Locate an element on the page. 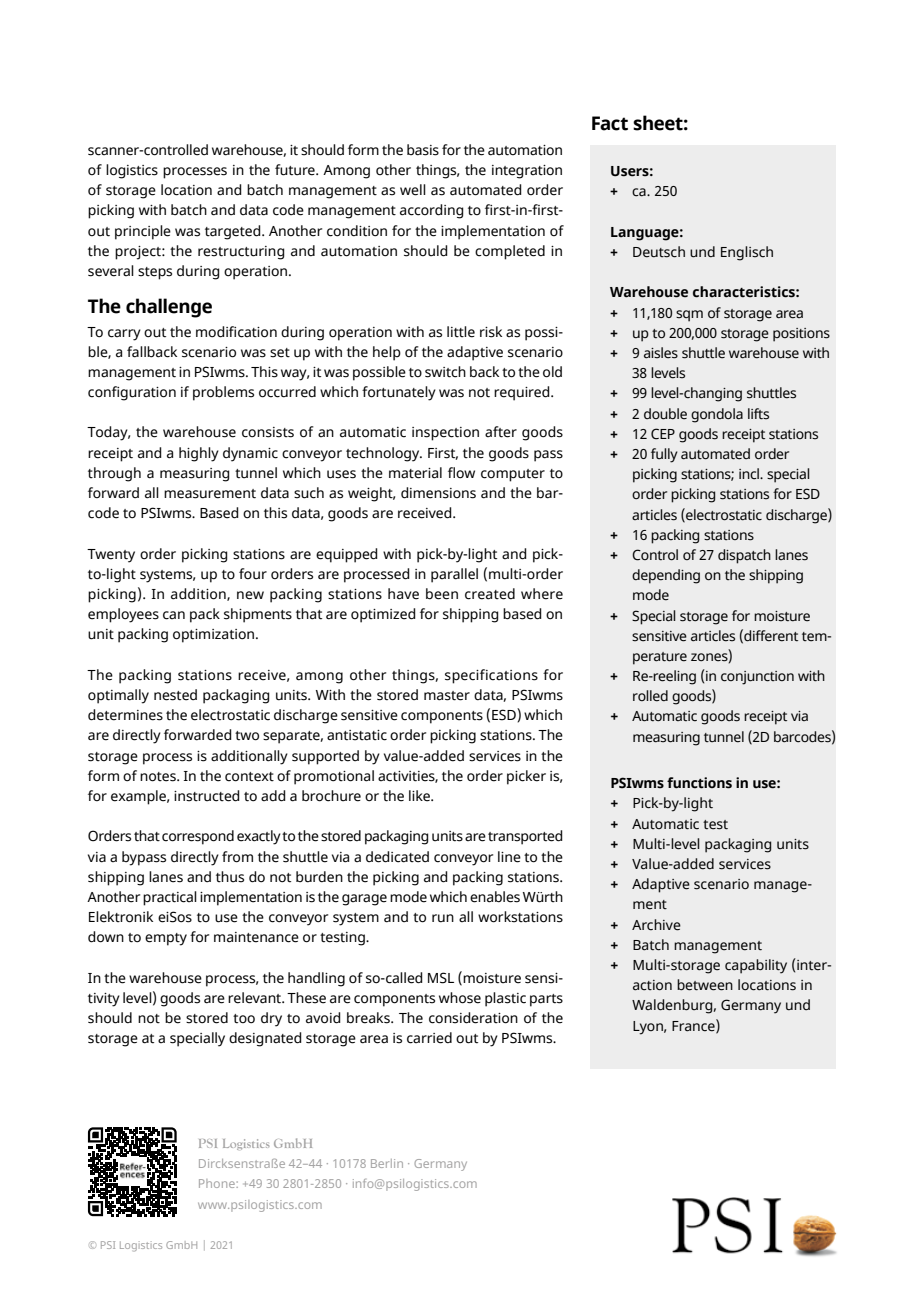 The height and width of the image is (1308, 924). capability is located at coordinates (756, 966).
